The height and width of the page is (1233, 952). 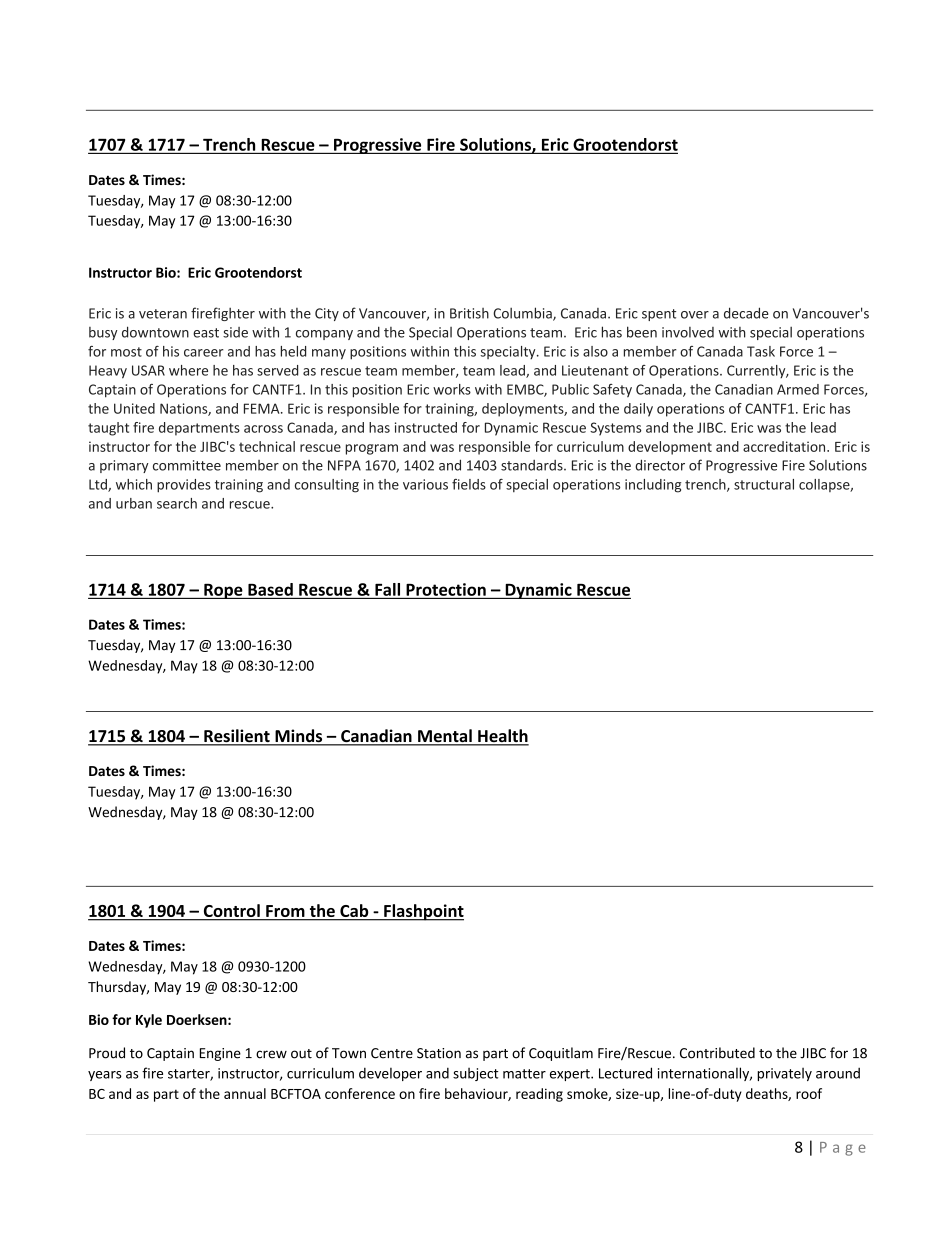 What do you see at coordinates (761, 351) in the page?
I see `Task` at bounding box center [761, 351].
